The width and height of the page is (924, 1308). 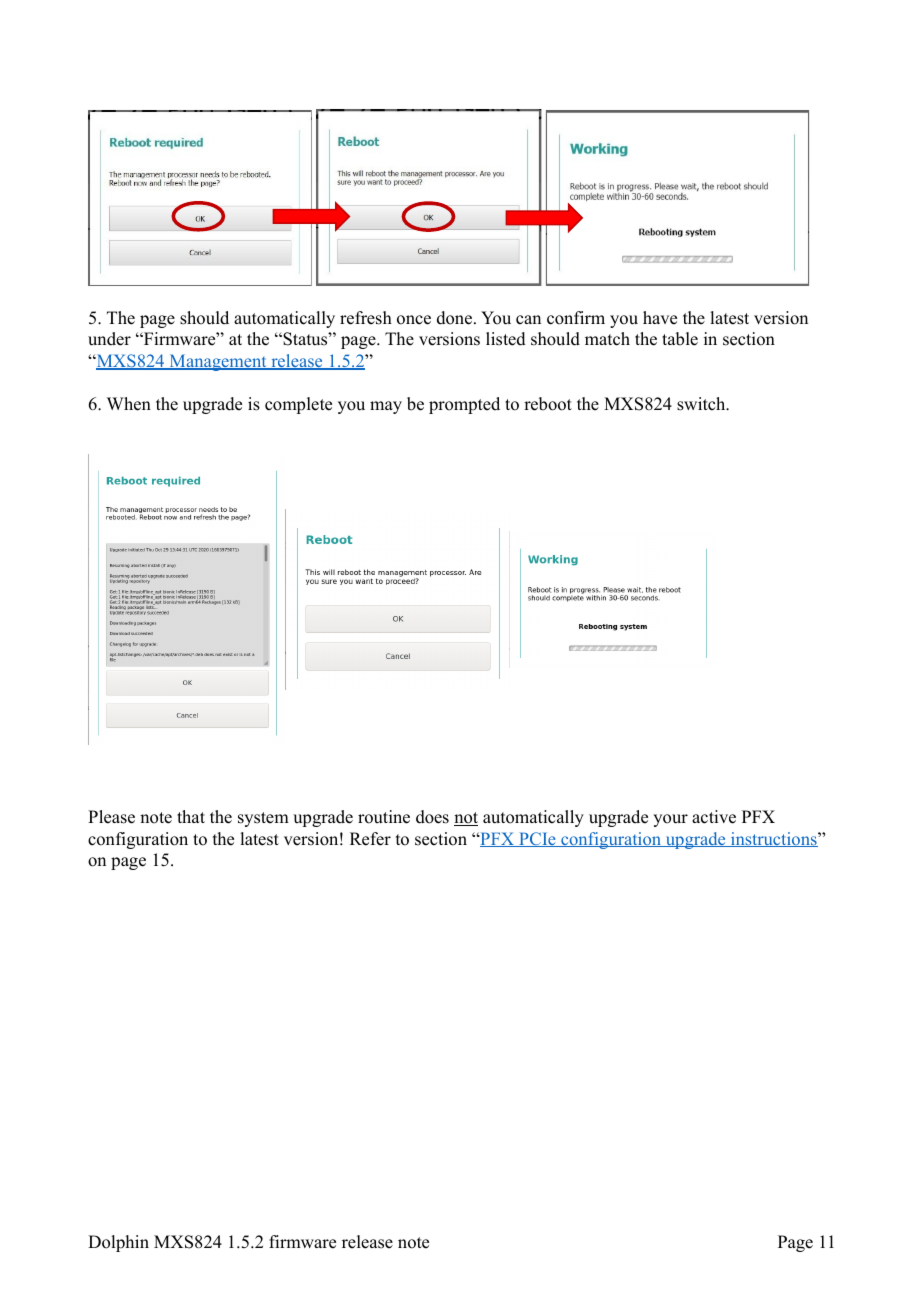 What do you see at coordinates (414, 320) in the page?
I see `once` at bounding box center [414, 320].
